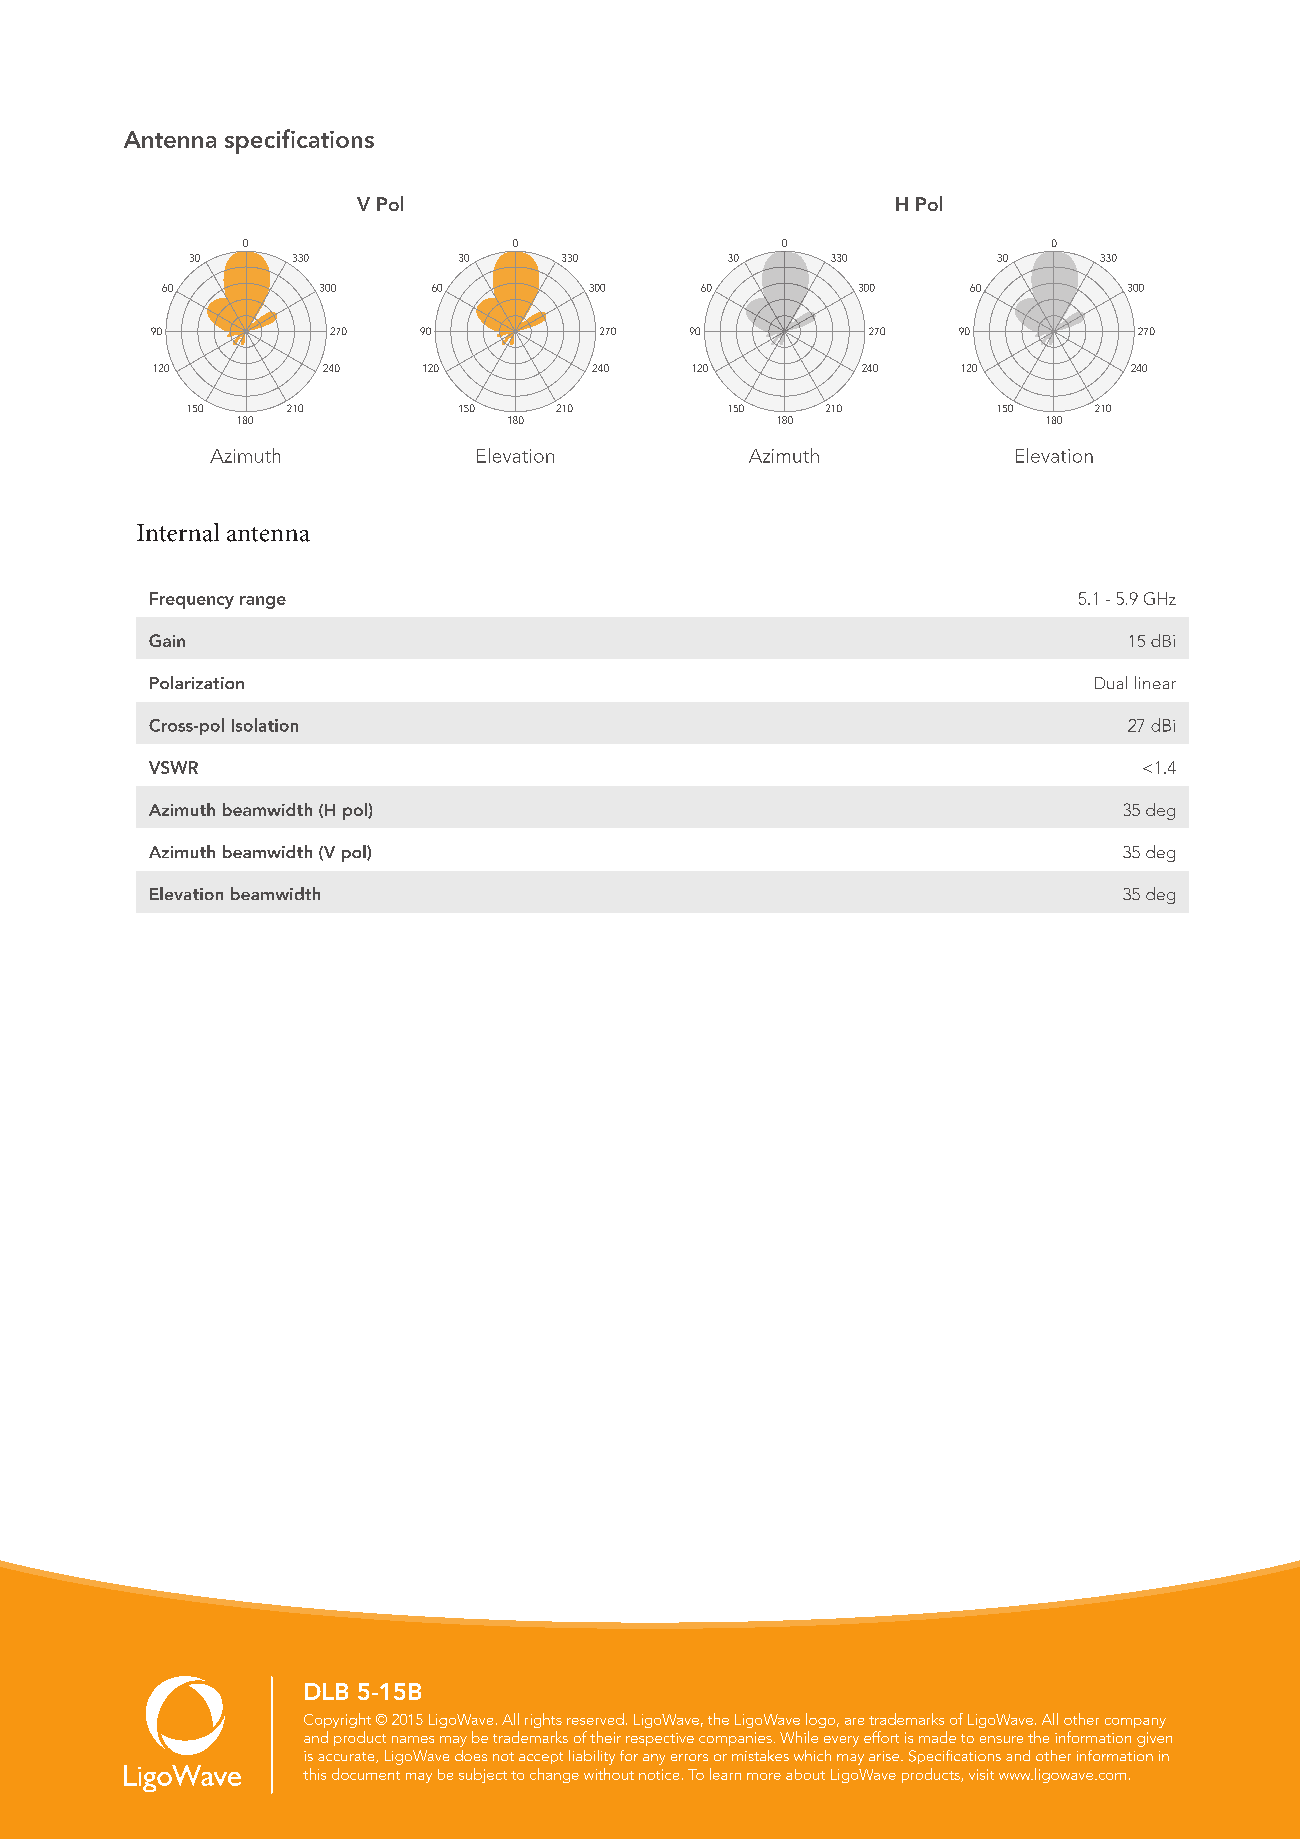 This screenshot has width=1300, height=1839. I want to click on Isolation, so click(265, 725).
